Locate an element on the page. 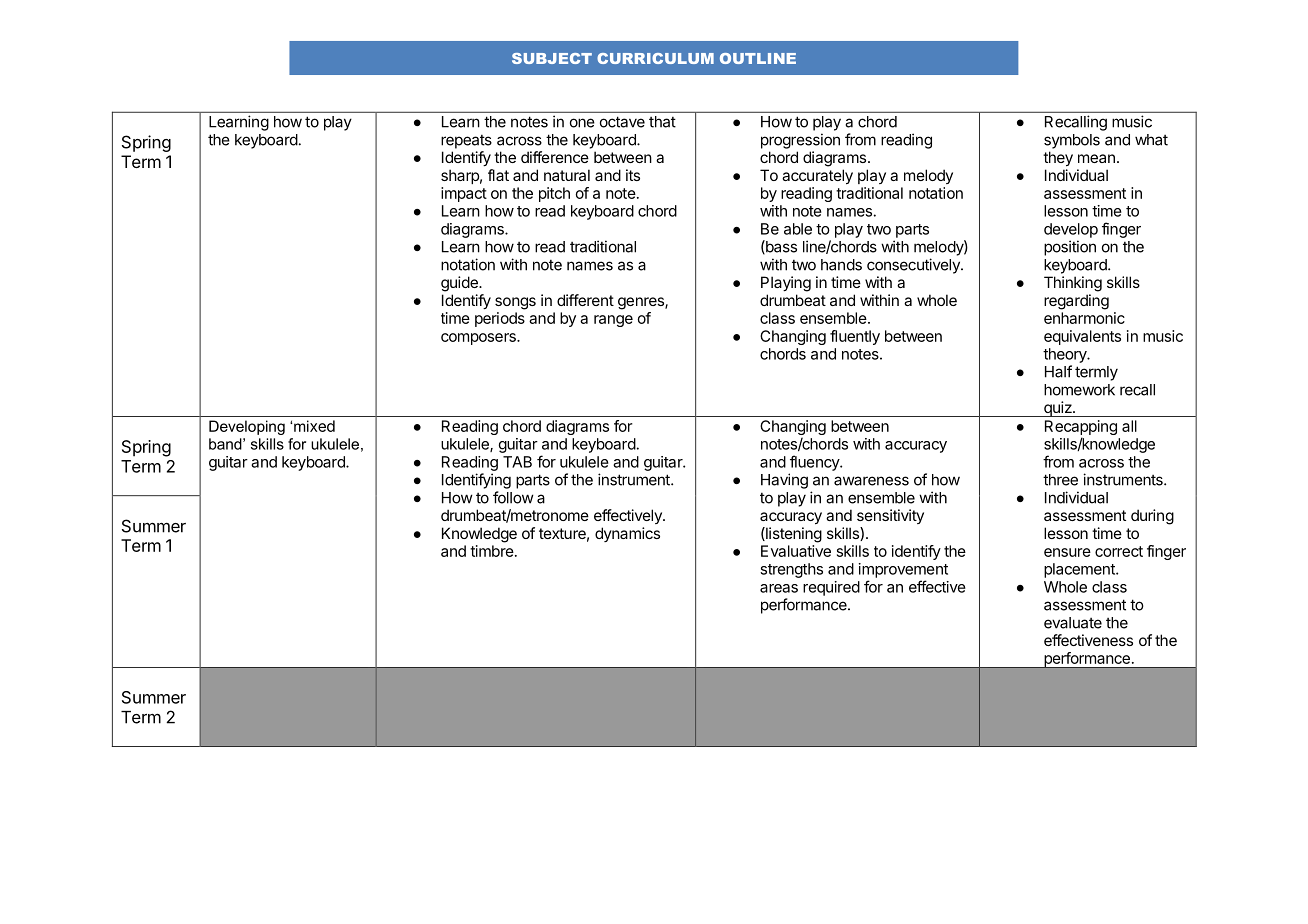 The width and height of the document is (1308, 924). SUBJECT is located at coordinates (552, 58).
